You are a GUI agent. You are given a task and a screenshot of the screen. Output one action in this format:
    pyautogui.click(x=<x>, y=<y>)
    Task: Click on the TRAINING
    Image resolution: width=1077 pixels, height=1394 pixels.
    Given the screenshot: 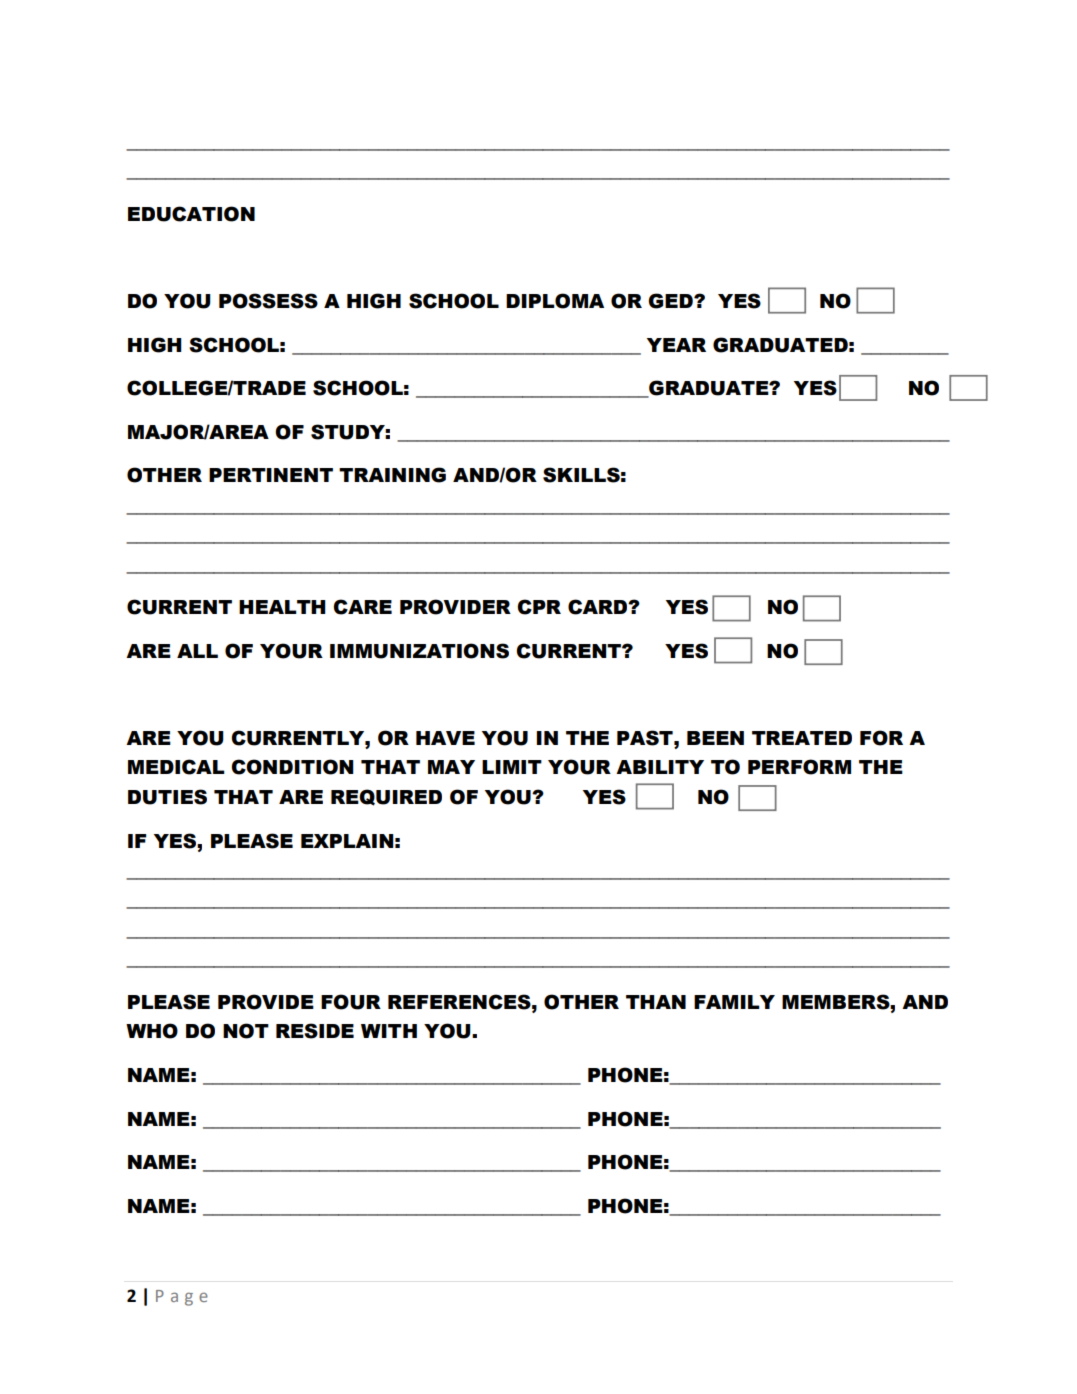 What is the action you would take?
    pyautogui.click(x=392, y=475)
